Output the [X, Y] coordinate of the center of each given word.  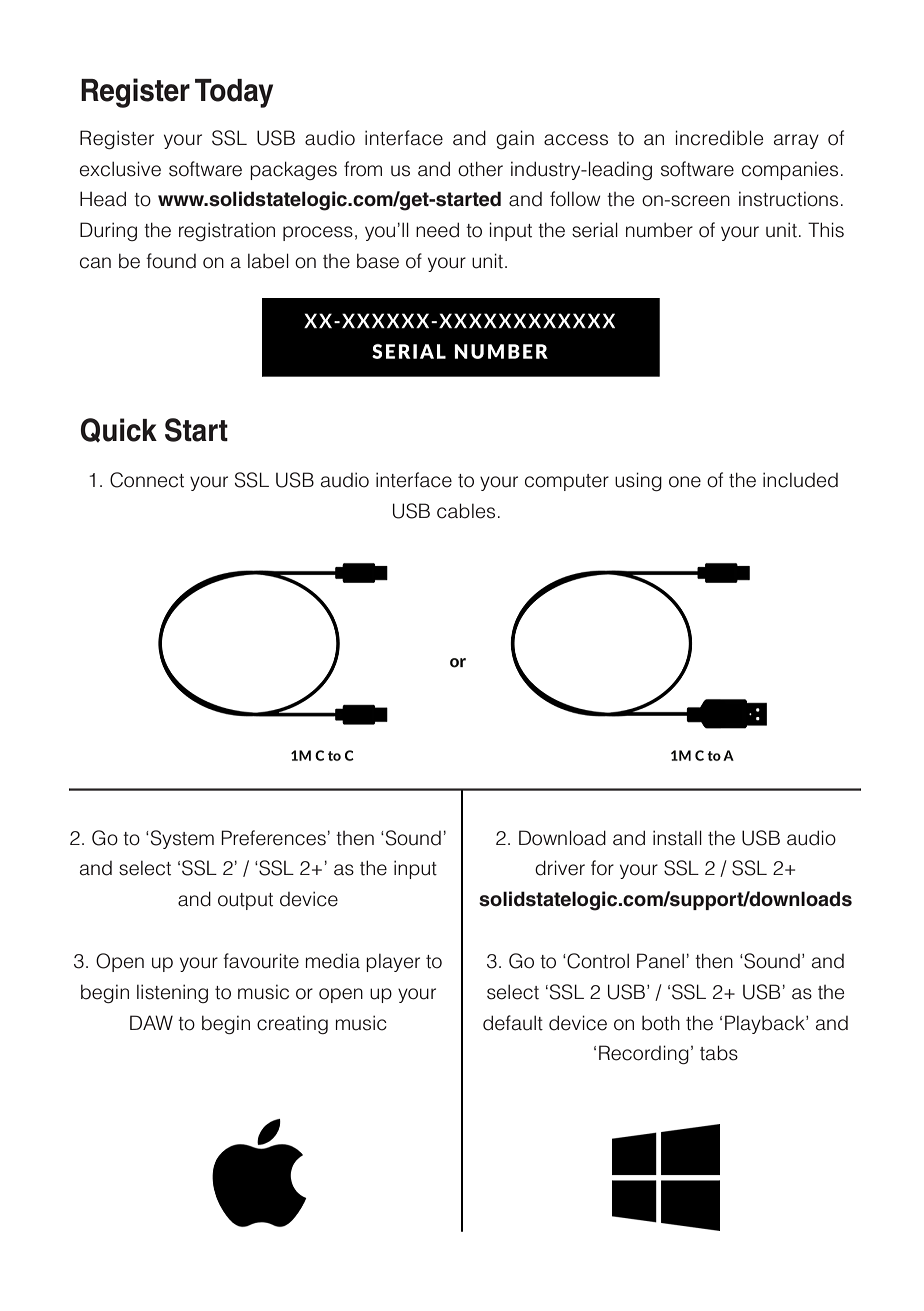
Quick [119, 430]
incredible [719, 138]
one [685, 482]
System [181, 839]
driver [560, 868]
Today [234, 93]
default [513, 1023]
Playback [766, 1024]
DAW [151, 1022]
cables [466, 511]
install [677, 838]
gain [515, 139]
